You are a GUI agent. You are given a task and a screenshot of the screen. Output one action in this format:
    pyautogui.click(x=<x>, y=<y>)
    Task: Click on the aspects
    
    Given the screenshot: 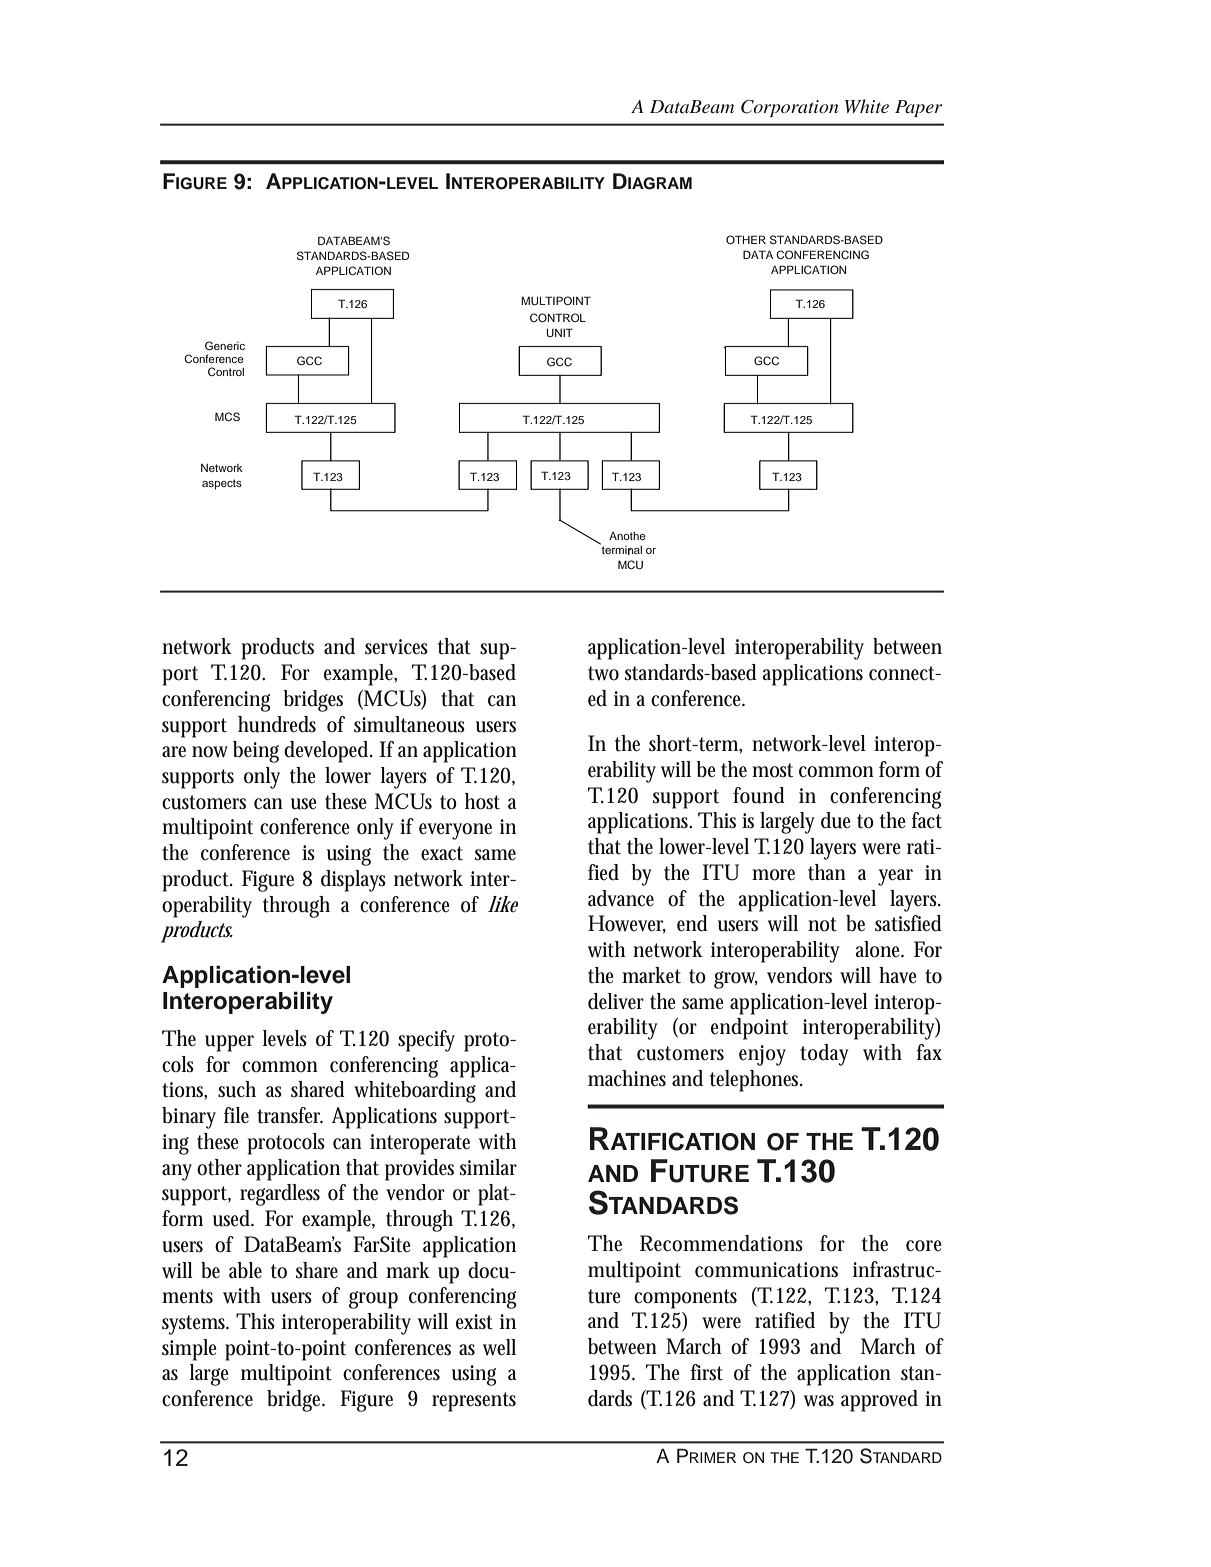 What is the action you would take?
    pyautogui.click(x=222, y=484)
